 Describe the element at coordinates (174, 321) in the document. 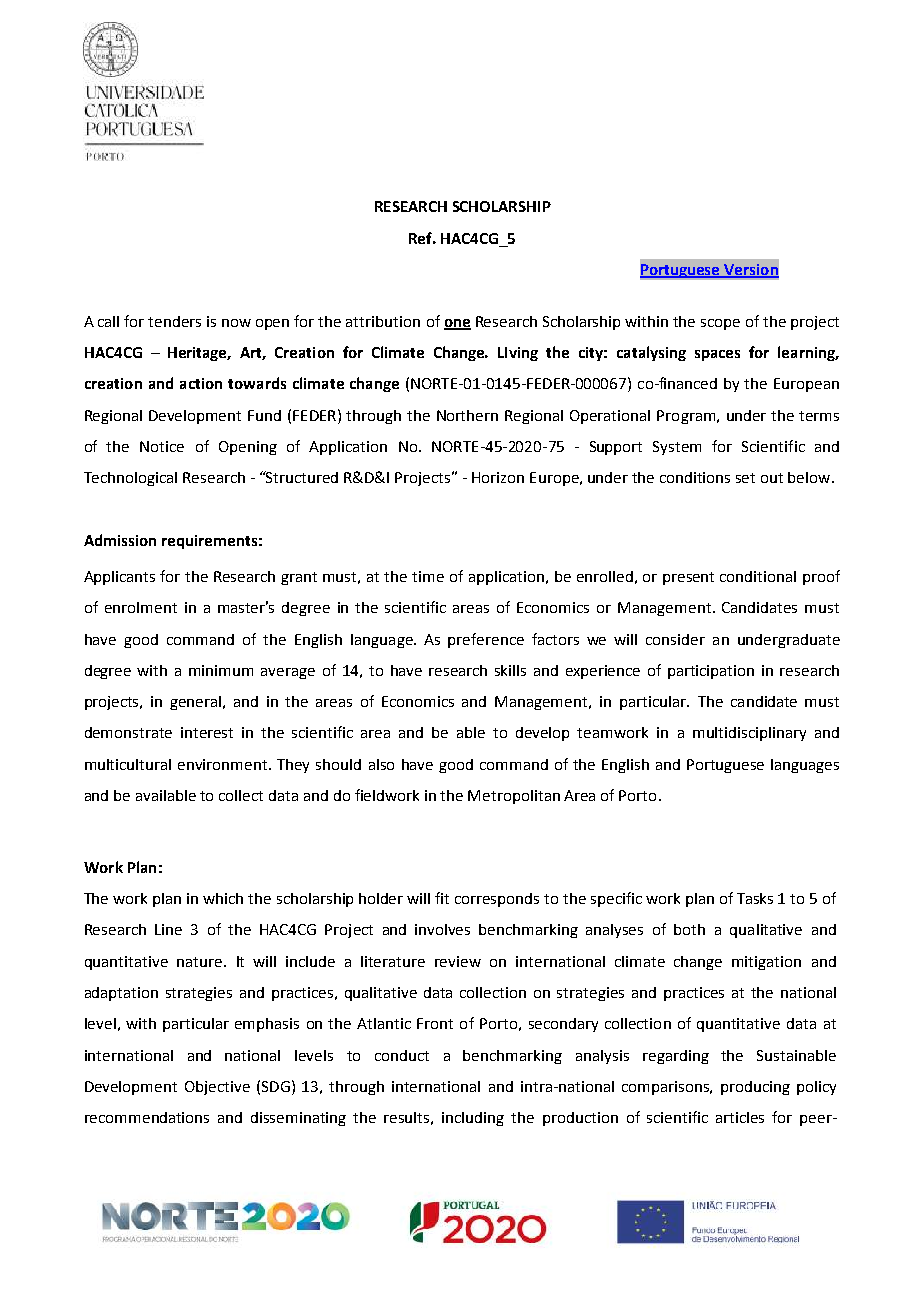

I see `tenders` at that location.
